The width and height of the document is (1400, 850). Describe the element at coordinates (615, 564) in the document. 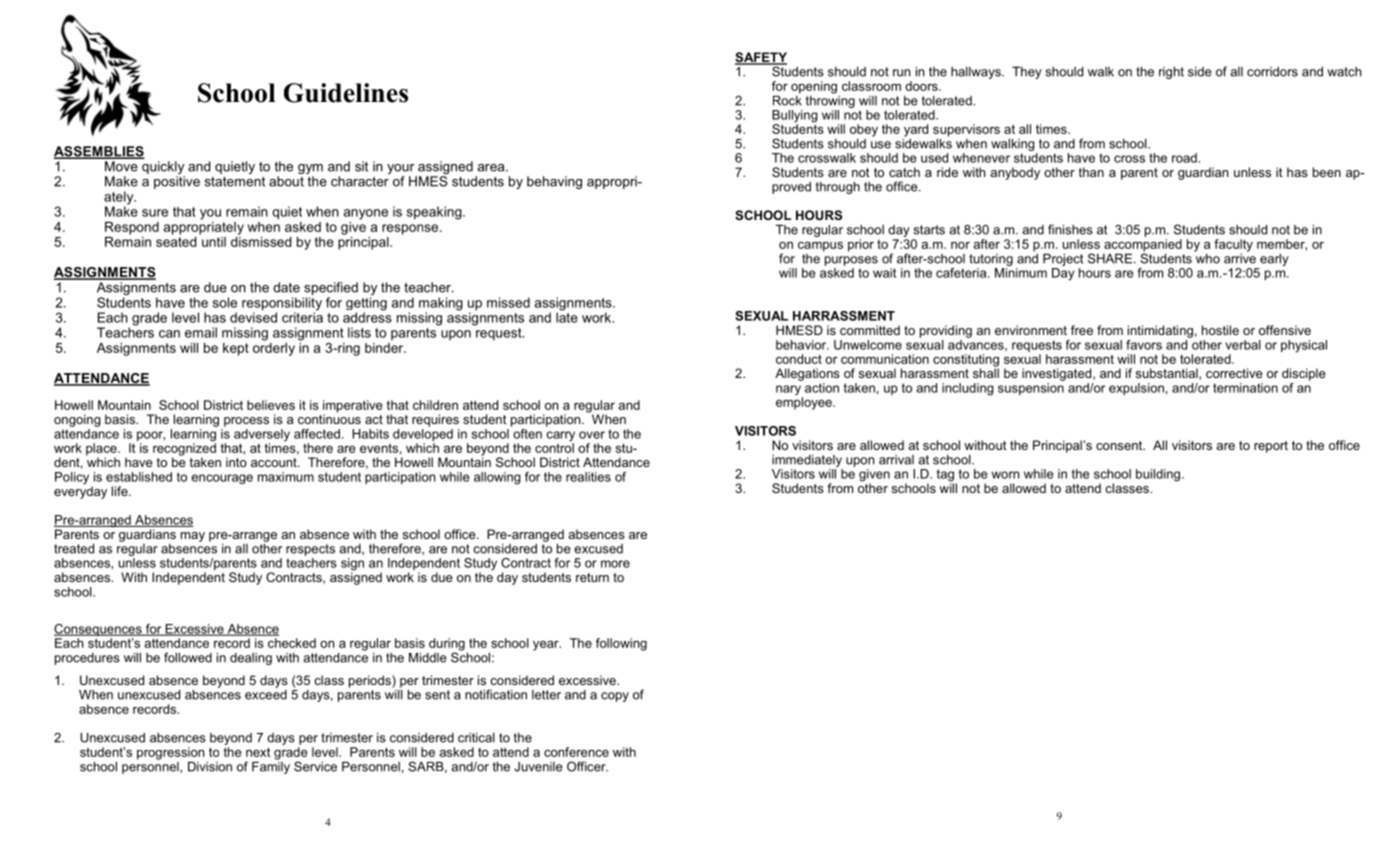

I see `more` at that location.
